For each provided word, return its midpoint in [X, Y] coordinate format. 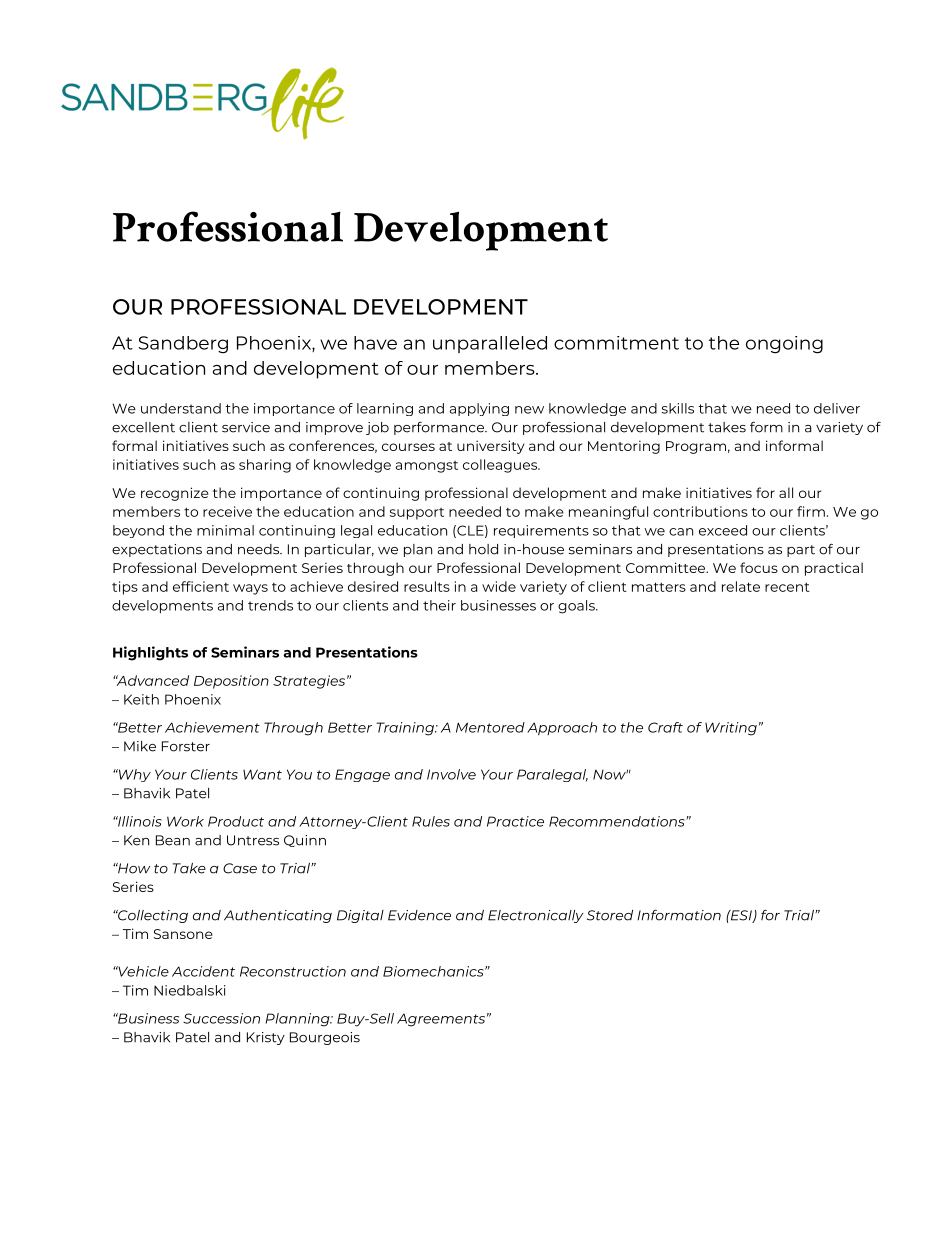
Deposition [231, 682]
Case [240, 868]
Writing [731, 729]
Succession [221, 1018]
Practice [515, 821]
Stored [610, 915]
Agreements [441, 1020]
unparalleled [490, 344]
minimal [225, 530]
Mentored [490, 727]
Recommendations [618, 821]
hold [483, 549]
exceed [723, 530]
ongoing [784, 345]
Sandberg [183, 344]
